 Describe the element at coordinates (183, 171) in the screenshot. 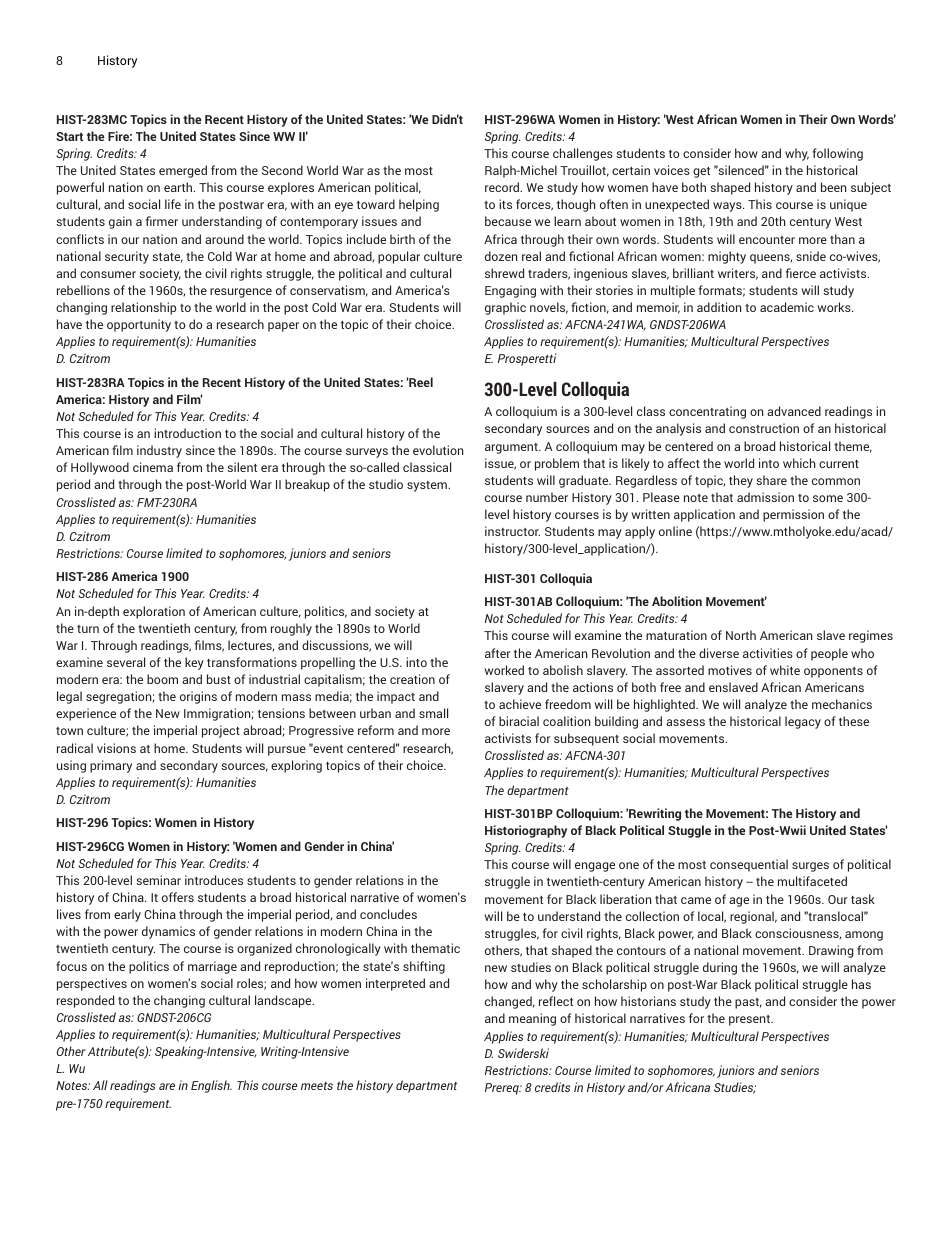

I see `emerged` at that location.
